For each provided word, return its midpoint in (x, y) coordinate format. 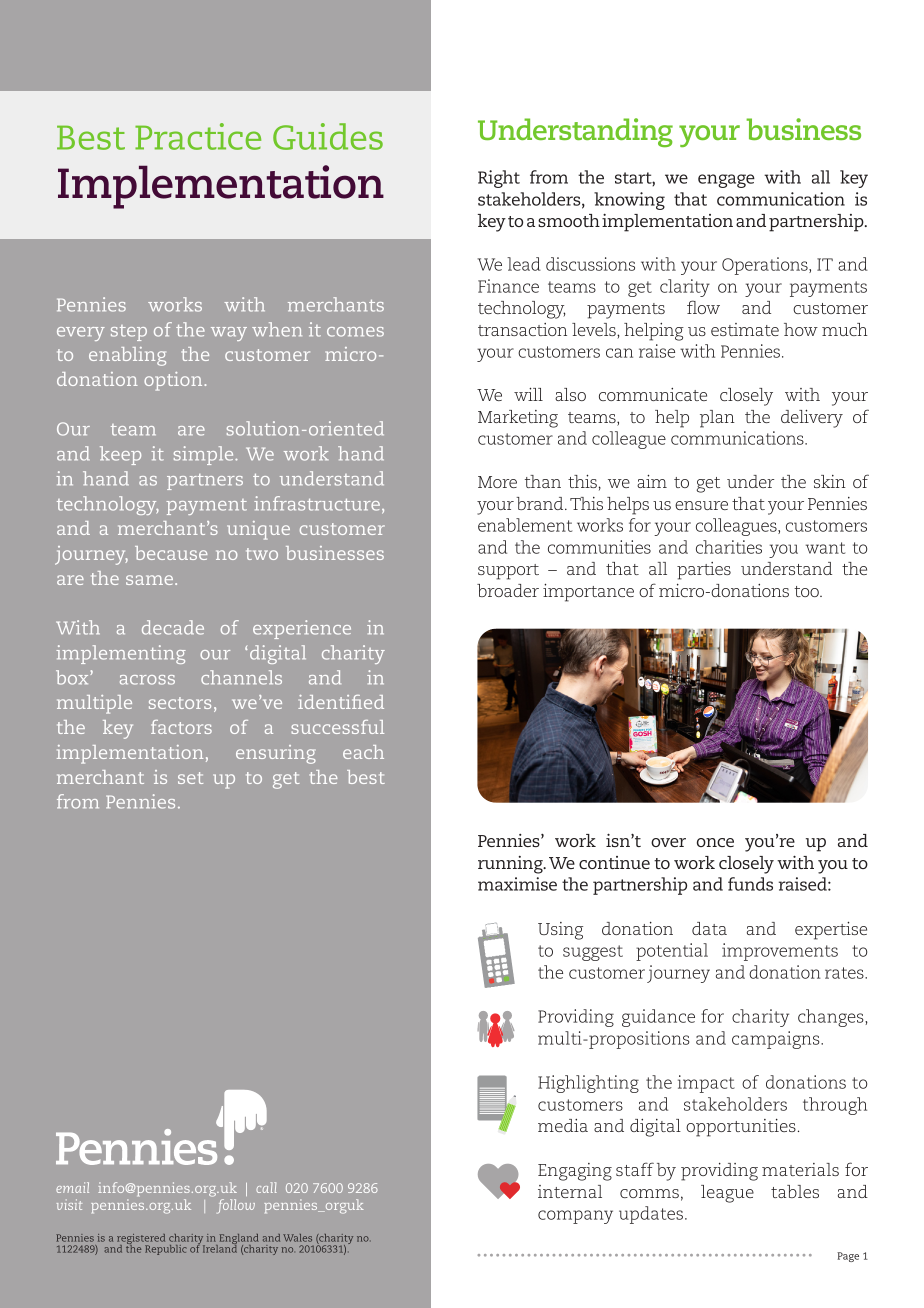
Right (499, 179)
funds (750, 884)
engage (726, 181)
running (511, 865)
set (190, 778)
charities (729, 547)
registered (141, 1240)
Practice (198, 136)
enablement (525, 525)
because (171, 553)
